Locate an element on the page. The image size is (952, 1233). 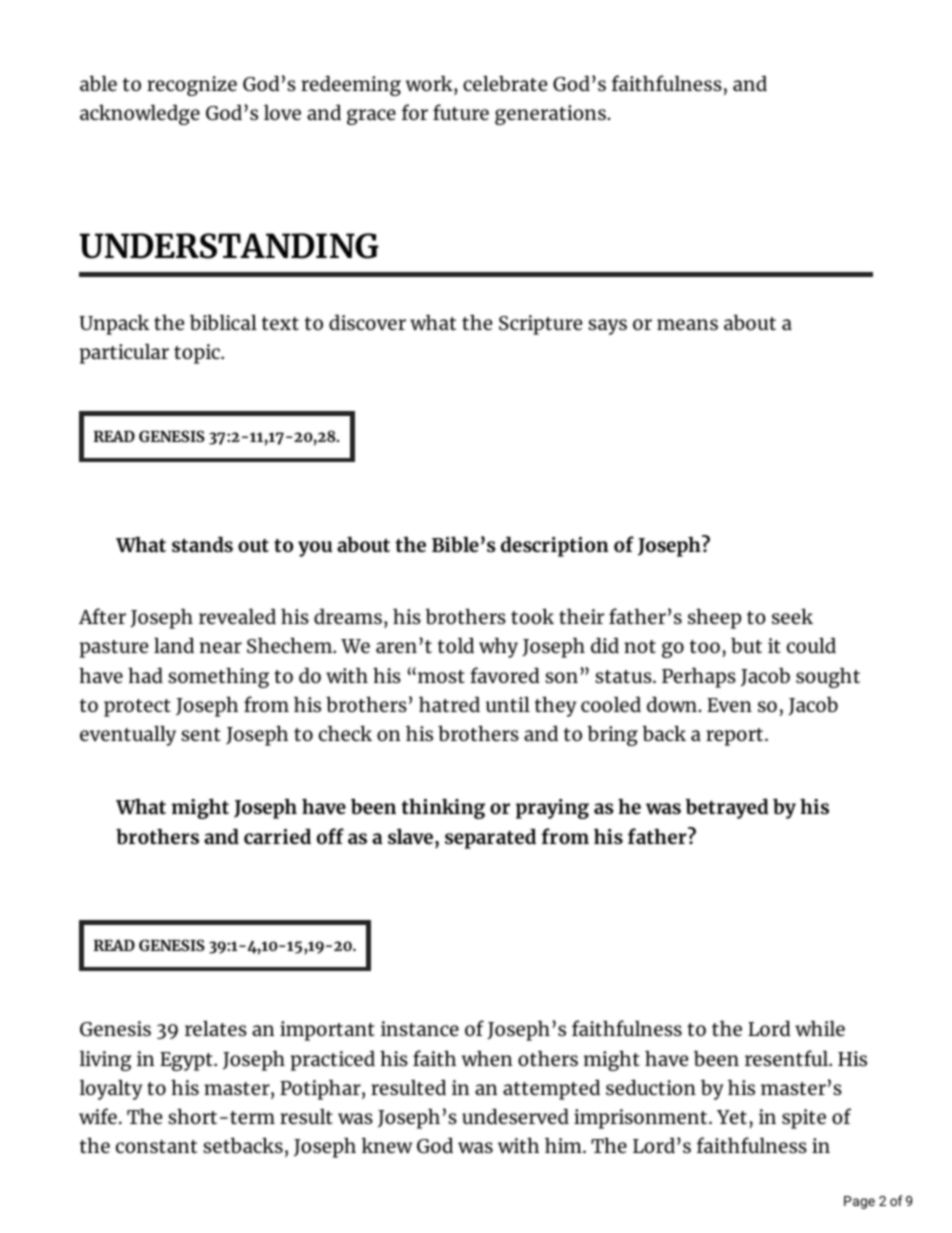
but is located at coordinates (746, 645).
